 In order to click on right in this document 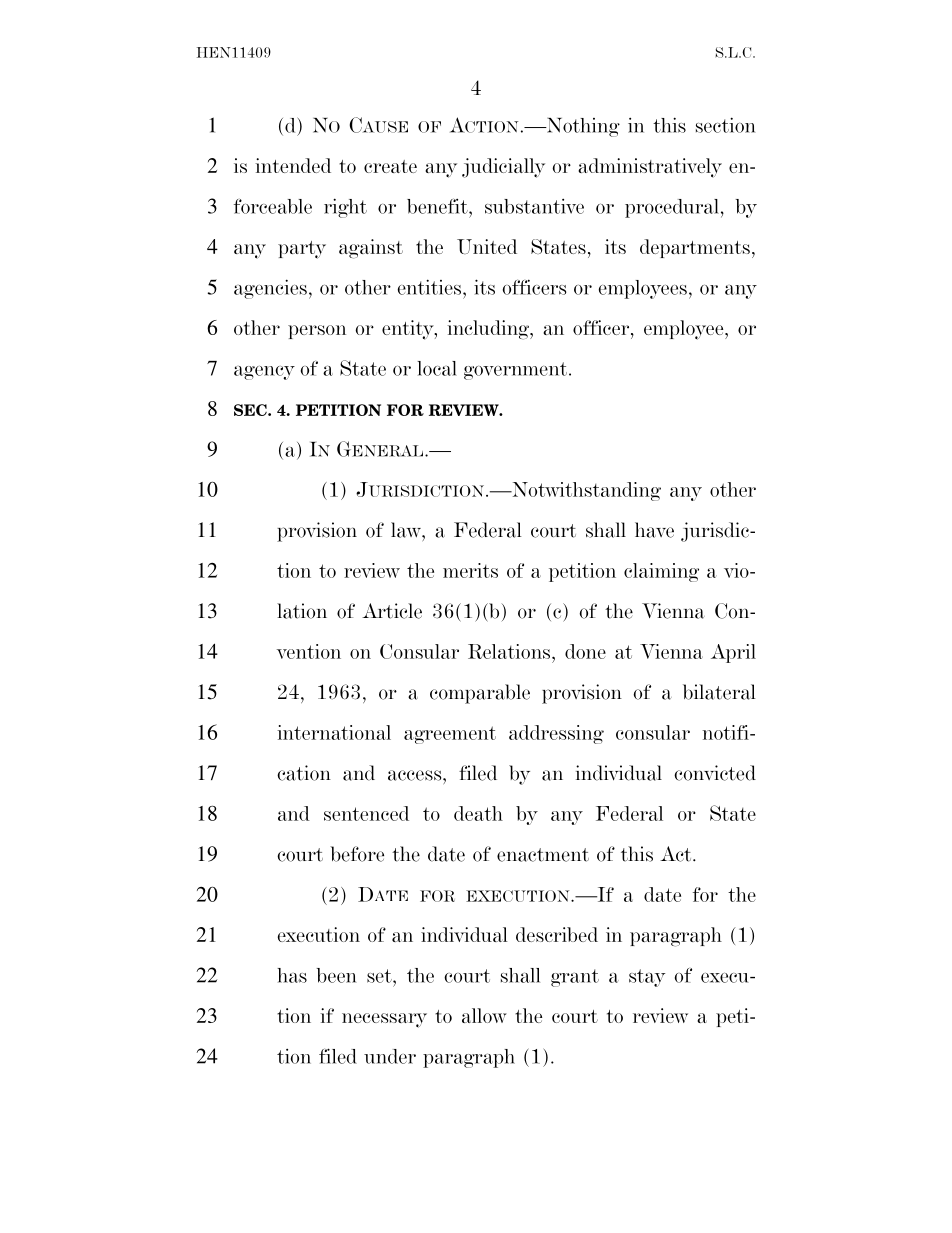, I will do `click(345, 208)`.
